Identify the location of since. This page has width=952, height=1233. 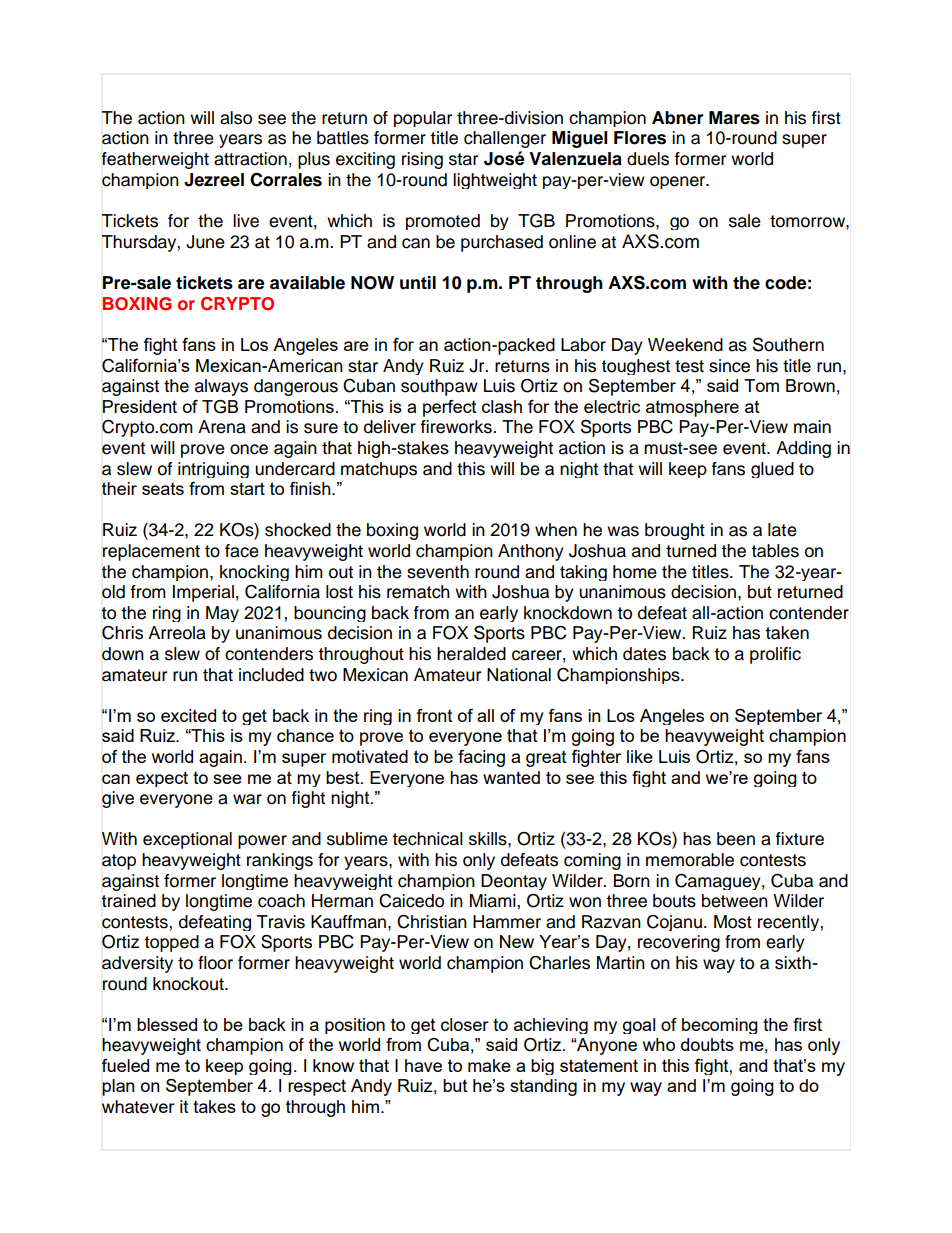
(729, 366).
